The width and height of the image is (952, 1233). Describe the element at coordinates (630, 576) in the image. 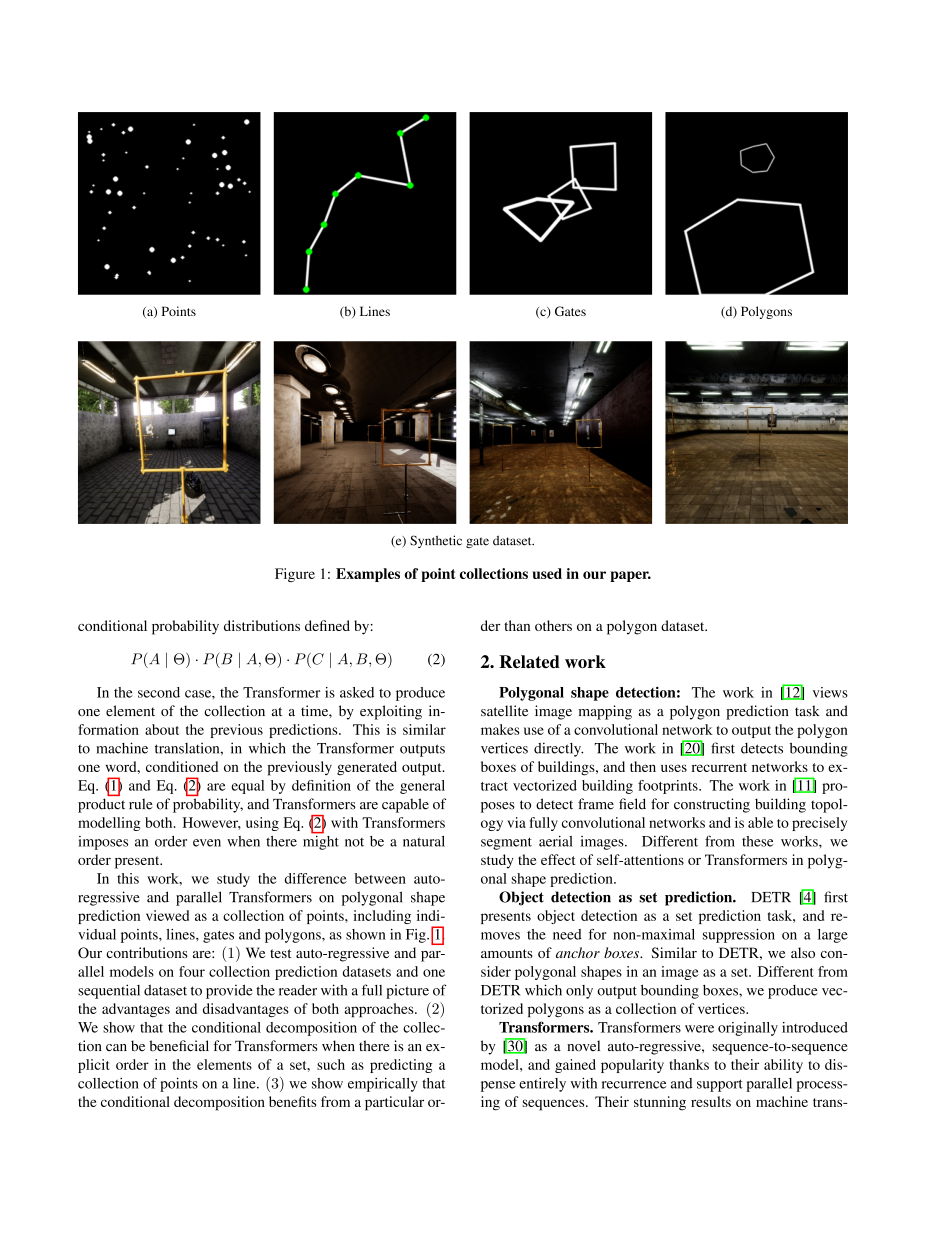

I see `paper` at that location.
